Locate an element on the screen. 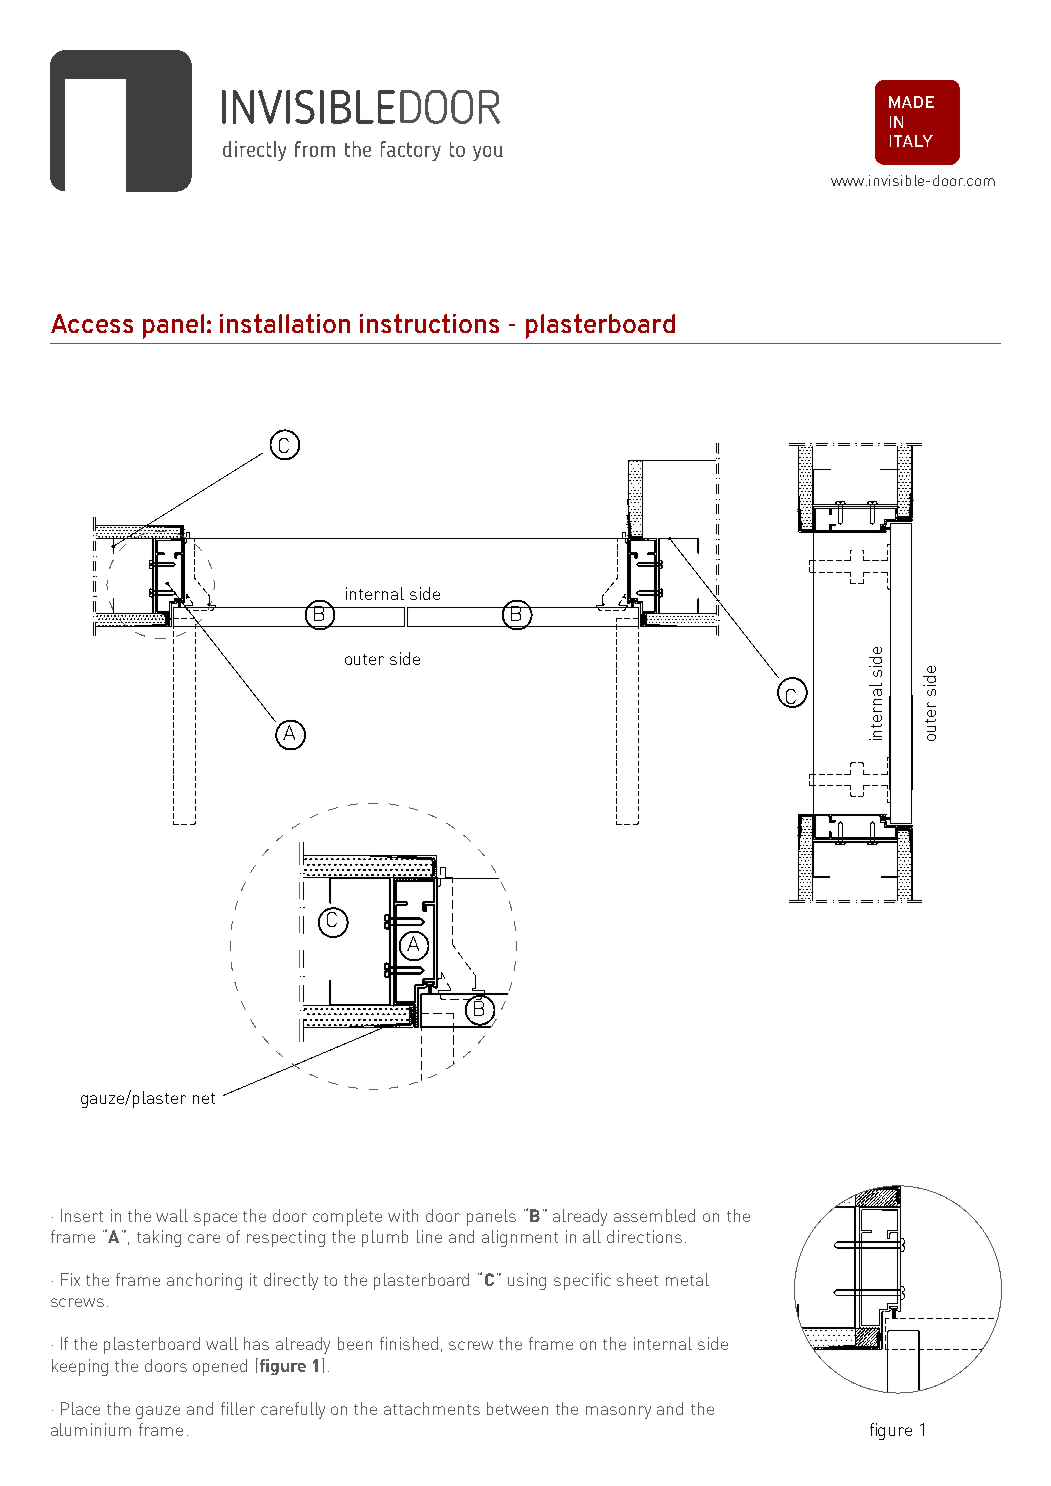 The height and width of the screenshot is (1486, 1051). instructions is located at coordinates (429, 323).
